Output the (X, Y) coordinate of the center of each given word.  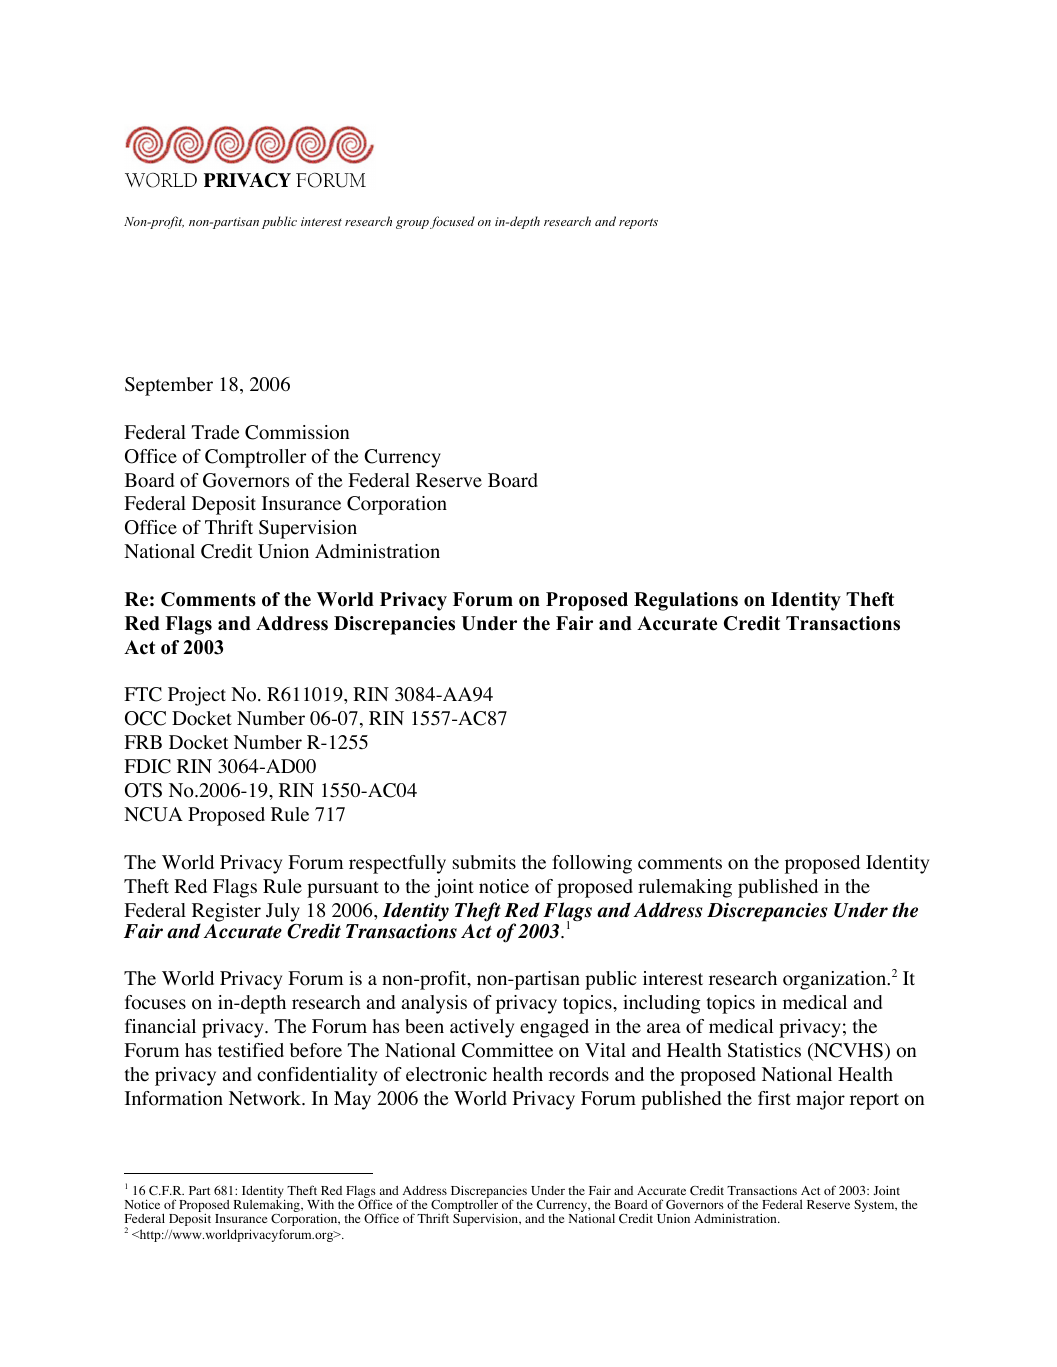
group (412, 224)
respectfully (397, 864)
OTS (143, 790)
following (592, 864)
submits (484, 862)
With (320, 1204)
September (169, 386)
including (662, 1004)
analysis (434, 1004)
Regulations (686, 601)
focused (452, 222)
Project (197, 696)
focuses (155, 1002)
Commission (297, 432)
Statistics (764, 1050)
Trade (215, 432)
